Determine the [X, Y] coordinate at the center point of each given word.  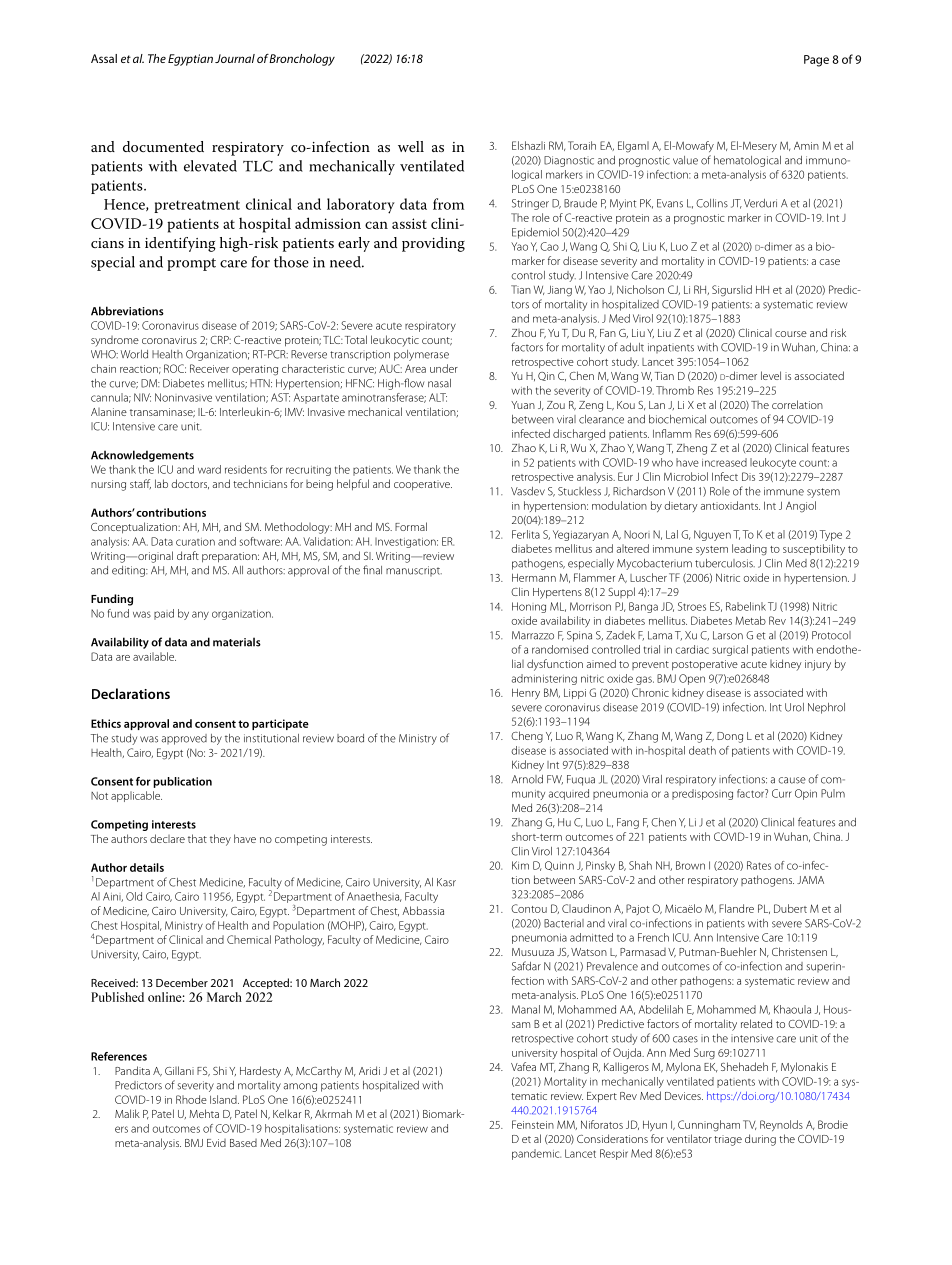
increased [724, 462]
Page [816, 61]
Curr [782, 793]
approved [184, 739]
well [411, 146]
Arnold [527, 779]
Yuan [523, 405]
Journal [235, 58]
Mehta [204, 1113]
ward [209, 469]
